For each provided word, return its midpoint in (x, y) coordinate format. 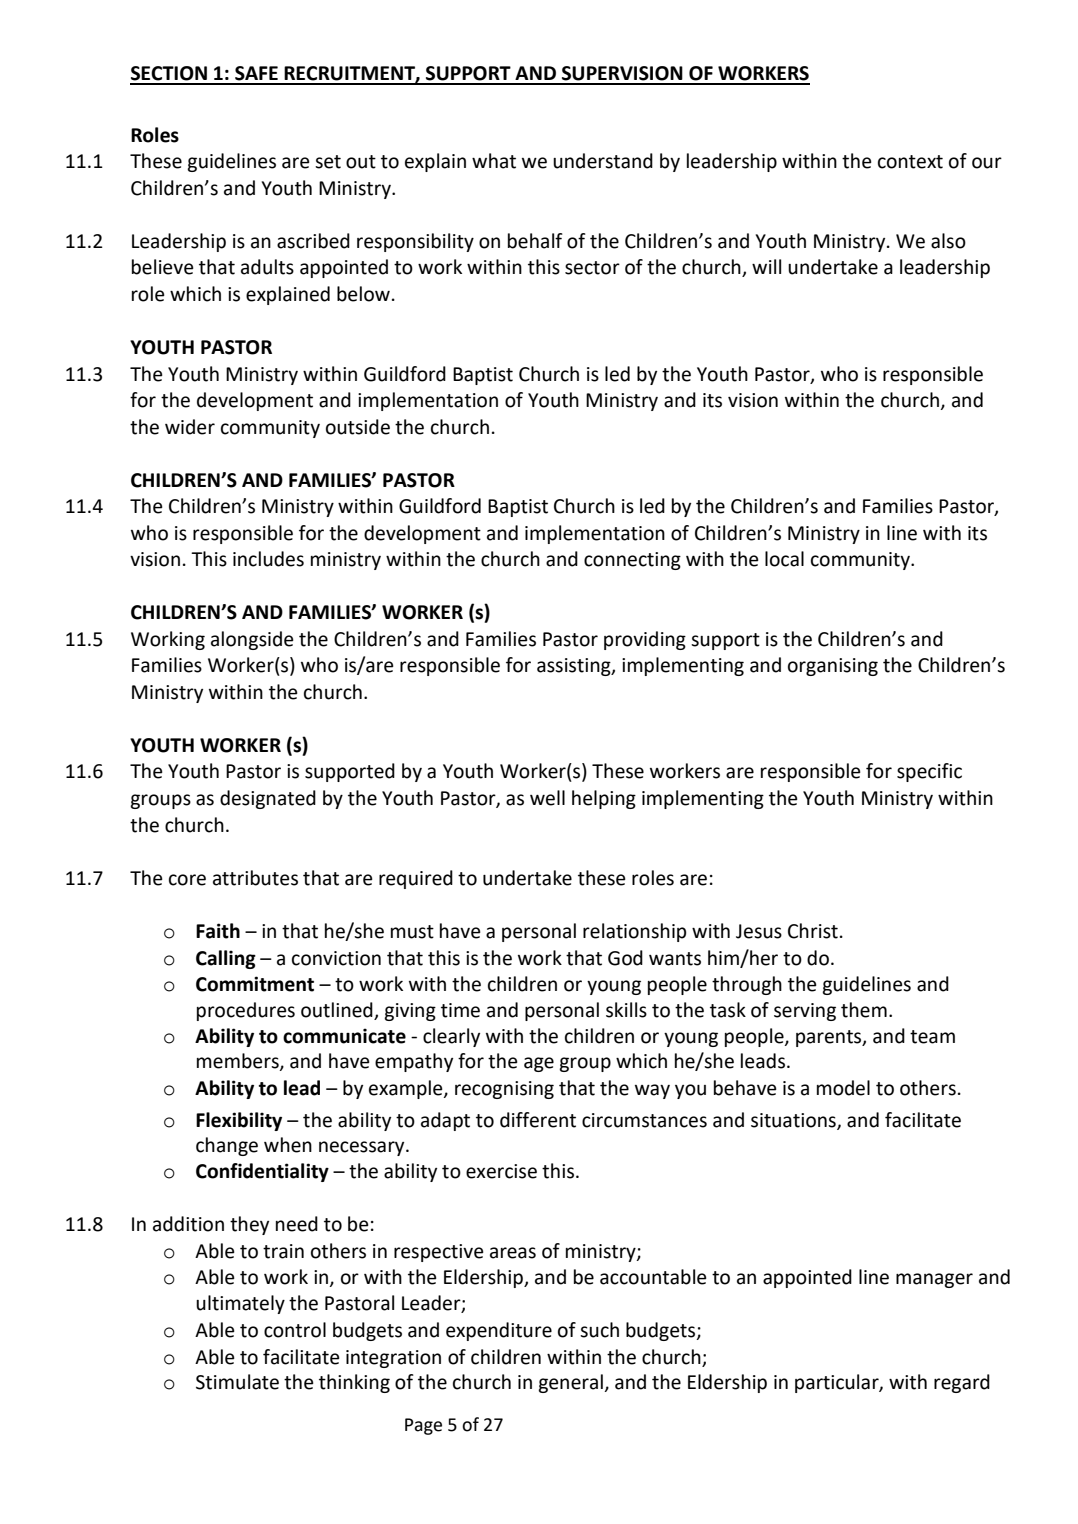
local (784, 559)
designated (268, 799)
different (538, 1120)
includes (268, 559)
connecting (632, 561)
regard (962, 1383)
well (547, 798)
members (239, 1062)
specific (929, 772)
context (910, 162)
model (843, 1088)
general (571, 1383)
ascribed (313, 241)
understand (603, 161)
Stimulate (237, 1382)
